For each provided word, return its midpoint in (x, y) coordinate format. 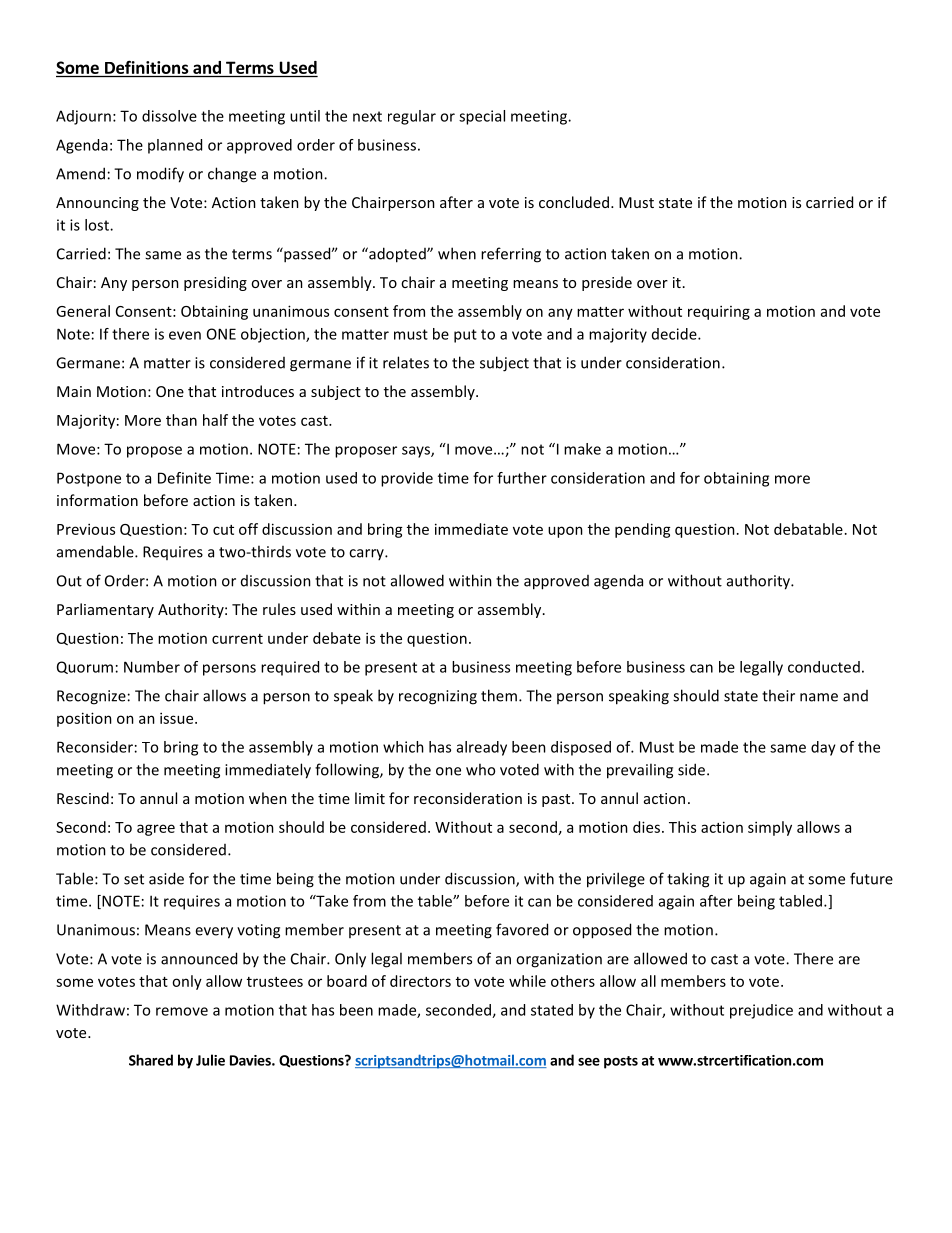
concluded (574, 202)
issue (178, 718)
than (181, 420)
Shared (151, 1060)
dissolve (169, 116)
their (778, 695)
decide (675, 334)
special (482, 117)
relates (406, 362)
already (482, 748)
